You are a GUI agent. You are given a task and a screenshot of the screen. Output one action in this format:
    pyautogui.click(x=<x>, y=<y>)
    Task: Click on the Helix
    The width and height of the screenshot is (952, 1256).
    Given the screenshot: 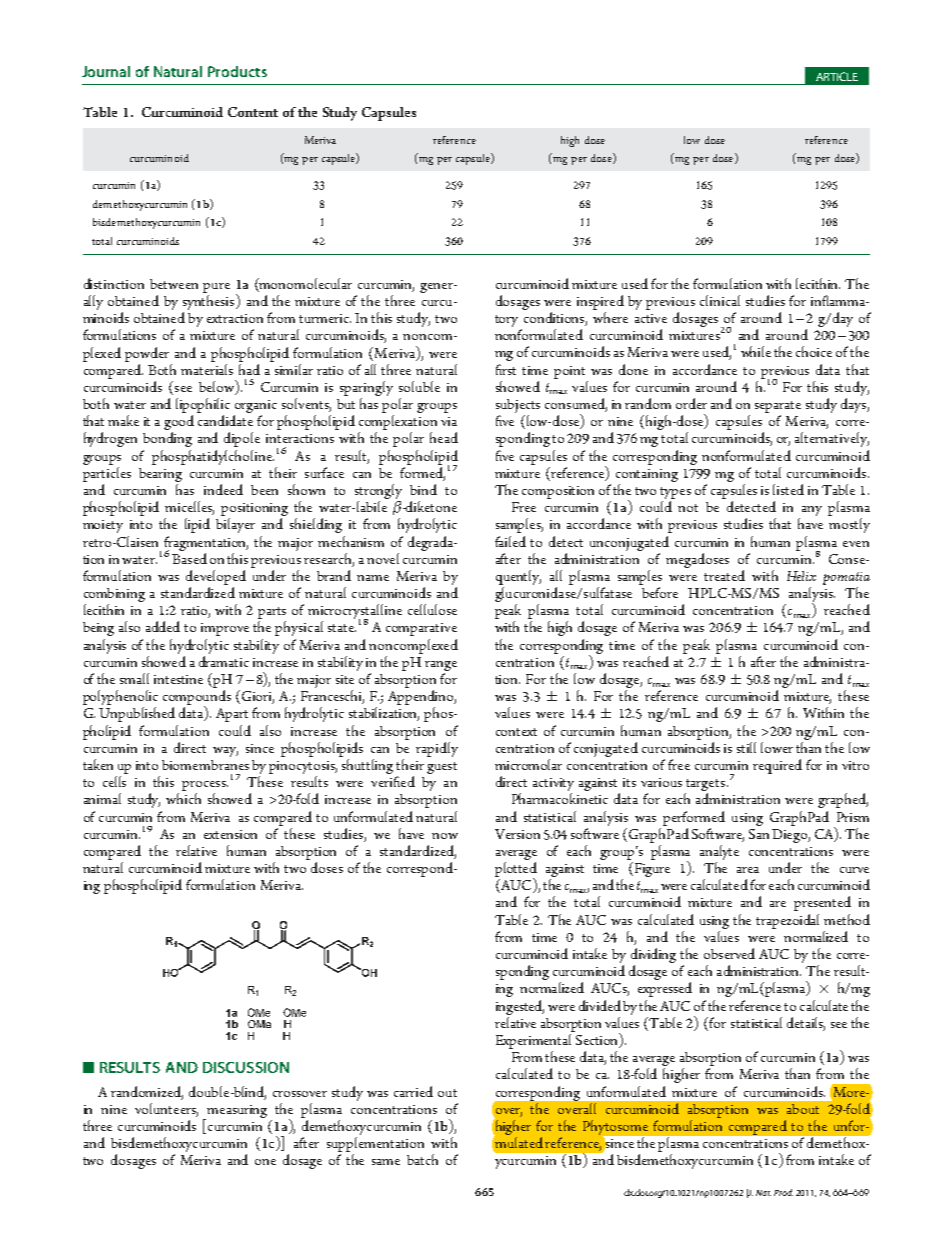 What is the action you would take?
    pyautogui.click(x=801, y=576)
